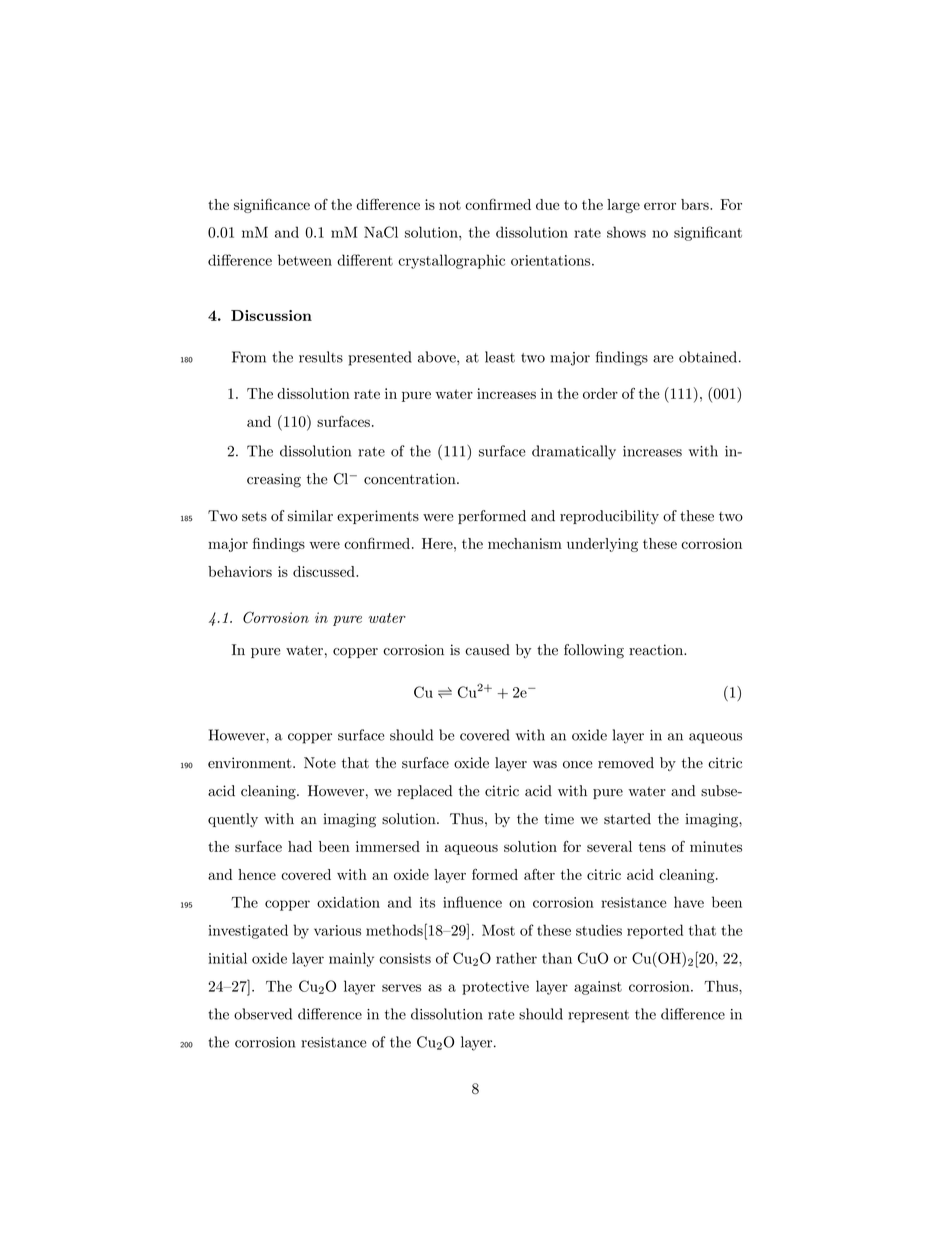 This screenshot has height=1233, width=952. I want to click on crystallographic, so click(451, 261).
